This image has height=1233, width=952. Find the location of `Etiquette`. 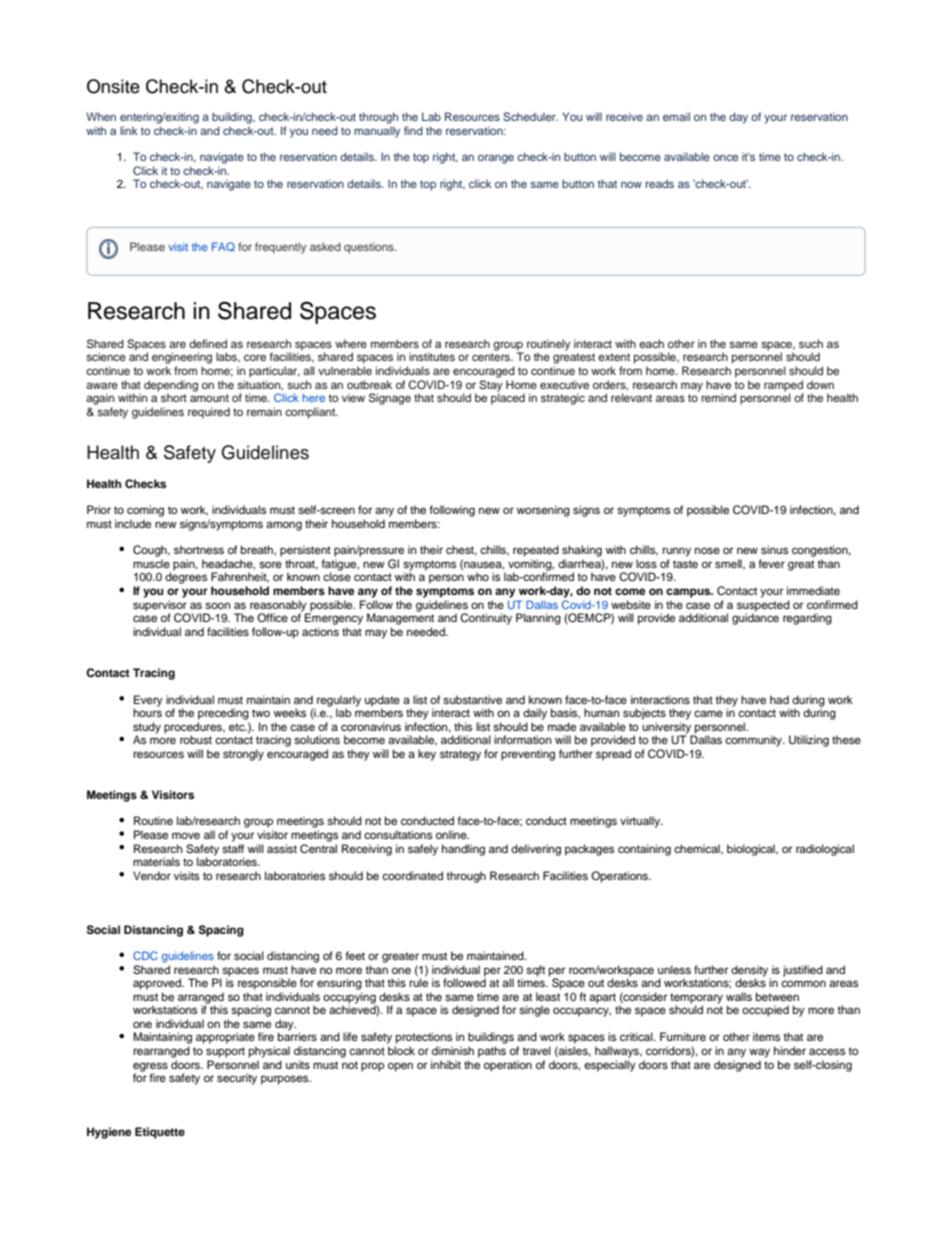

Etiquette is located at coordinates (160, 1133).
